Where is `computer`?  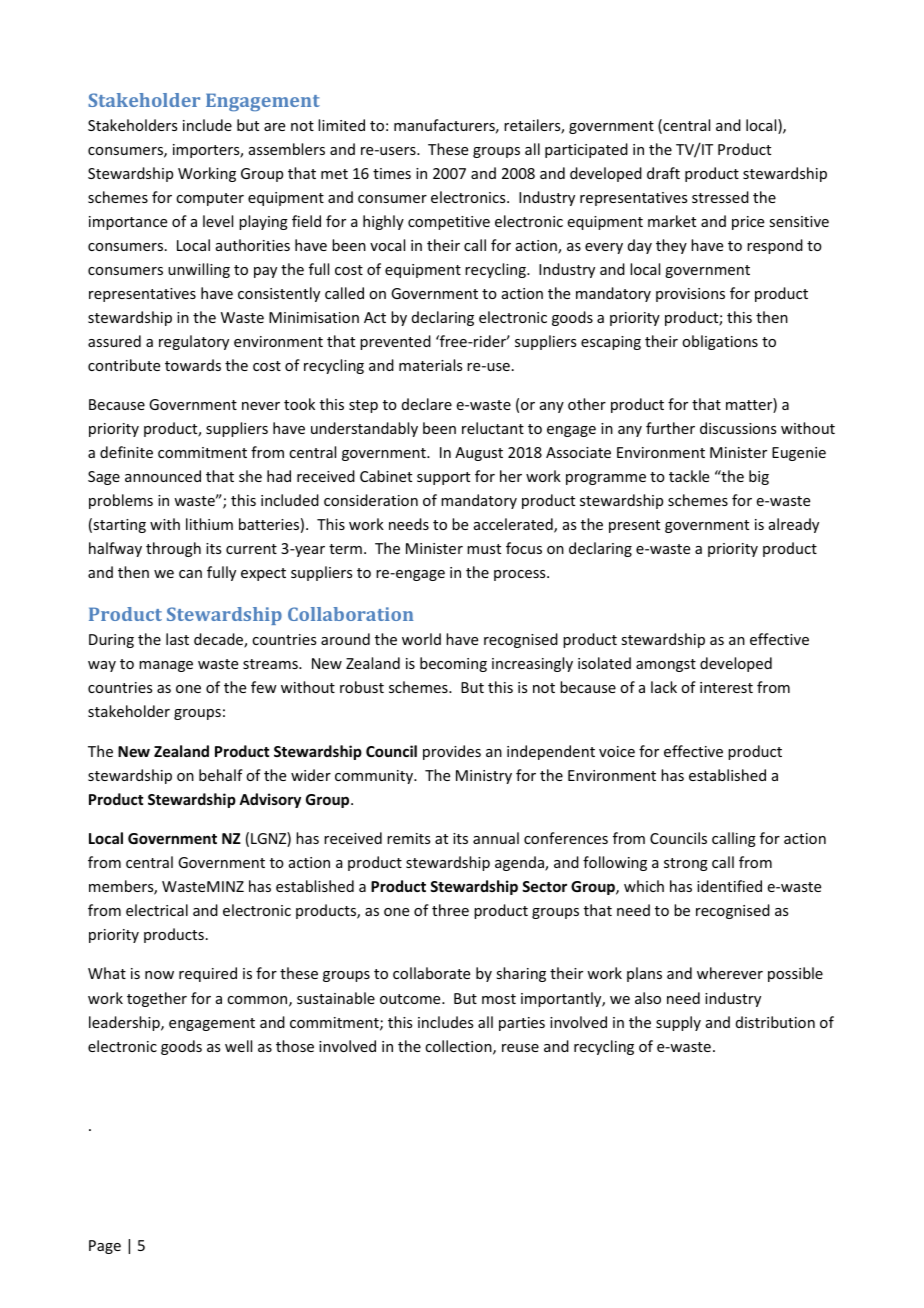 computer is located at coordinates (210, 199).
